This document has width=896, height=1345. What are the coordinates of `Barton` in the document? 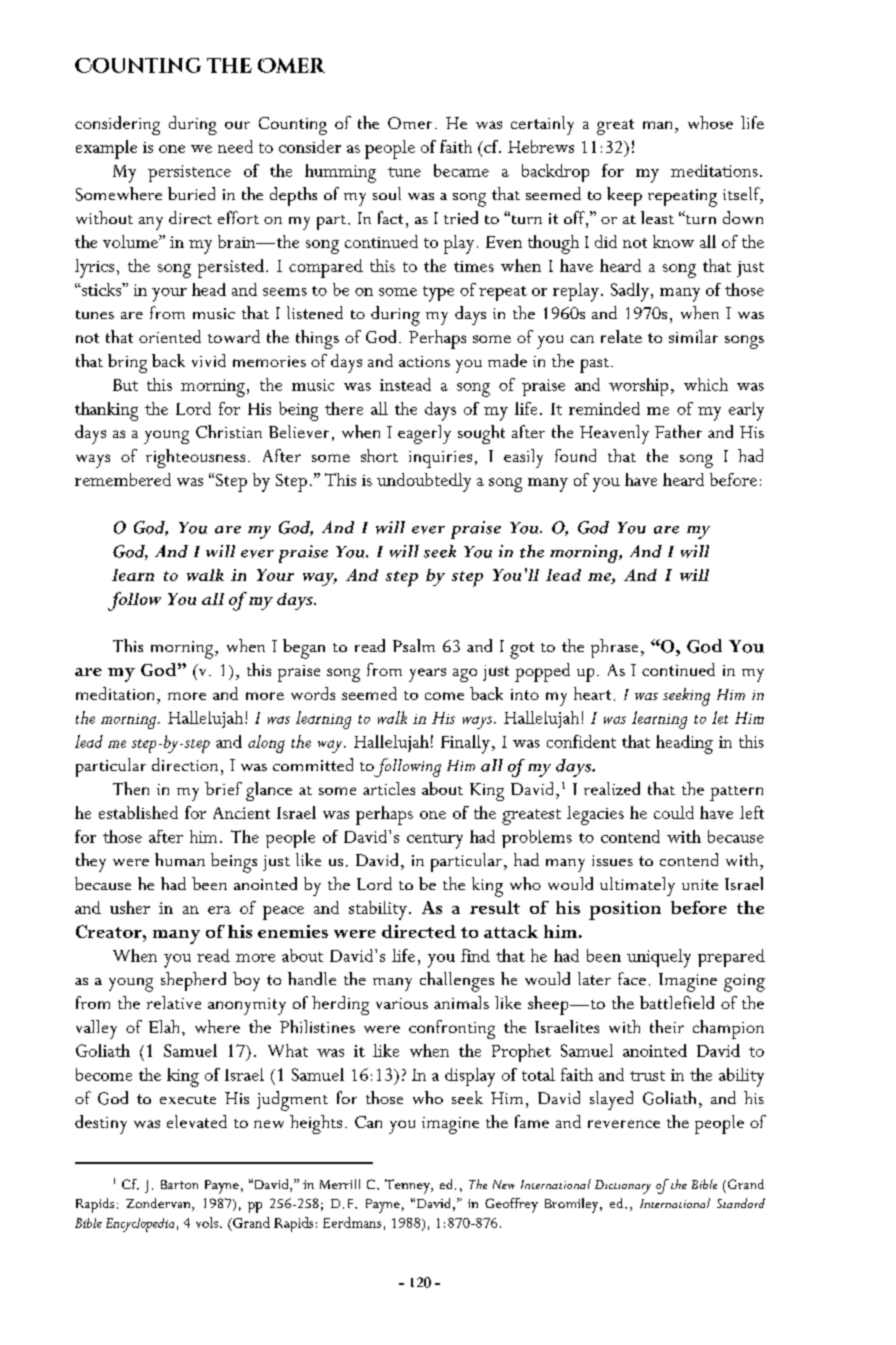 It's located at (179, 1184).
